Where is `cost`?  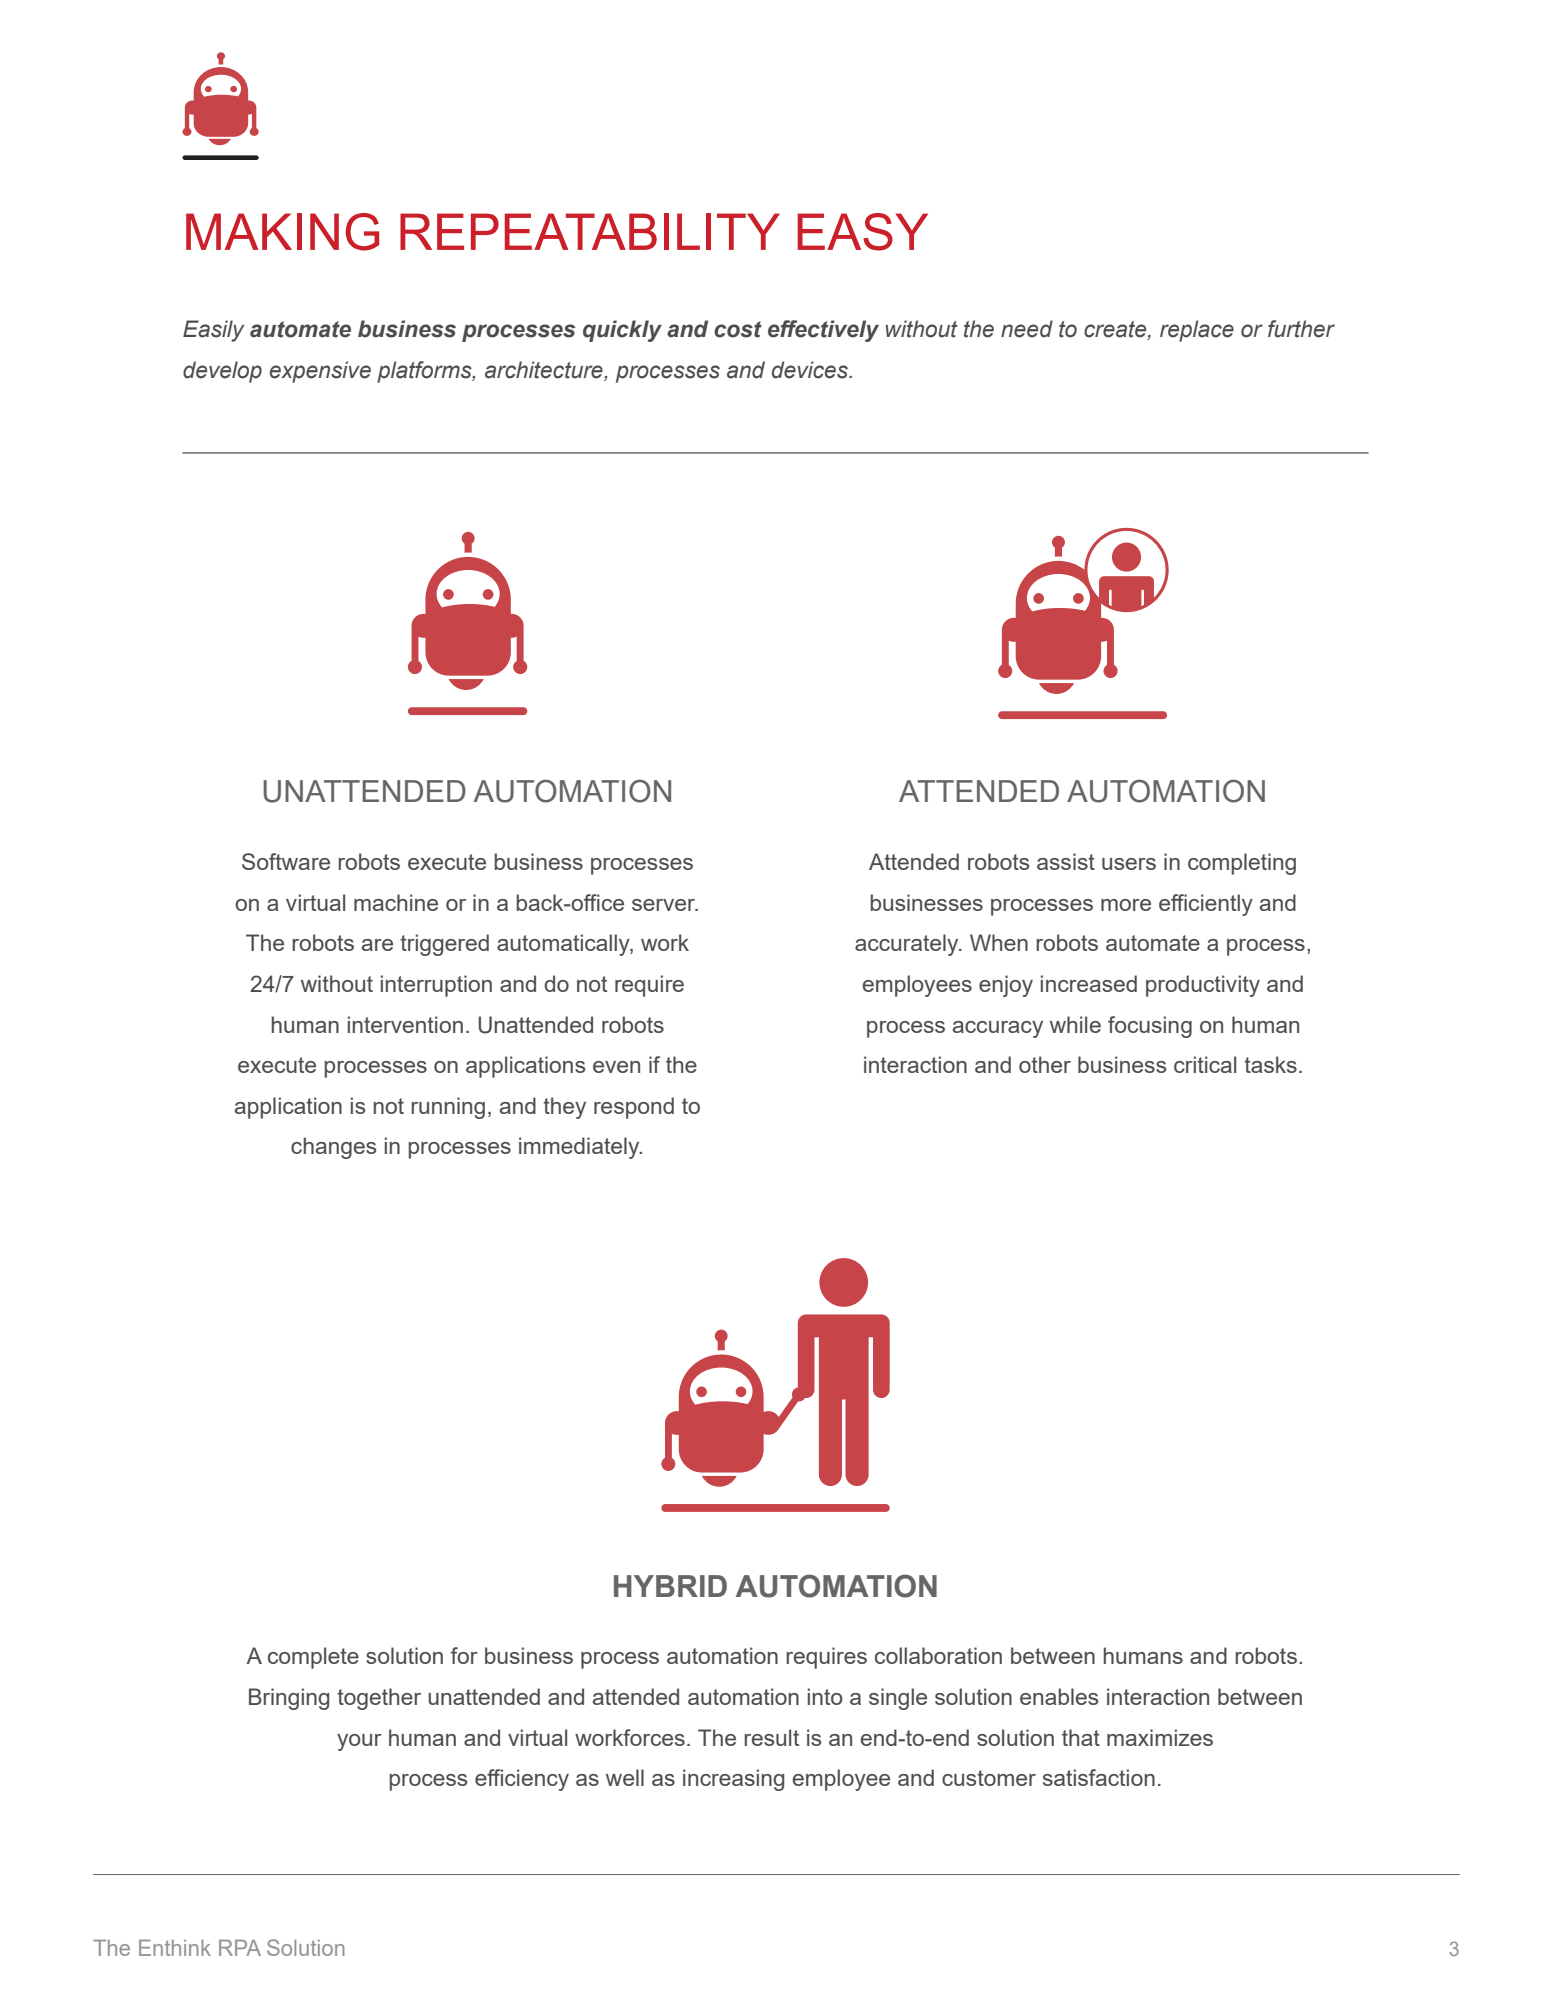 cost is located at coordinates (738, 329).
